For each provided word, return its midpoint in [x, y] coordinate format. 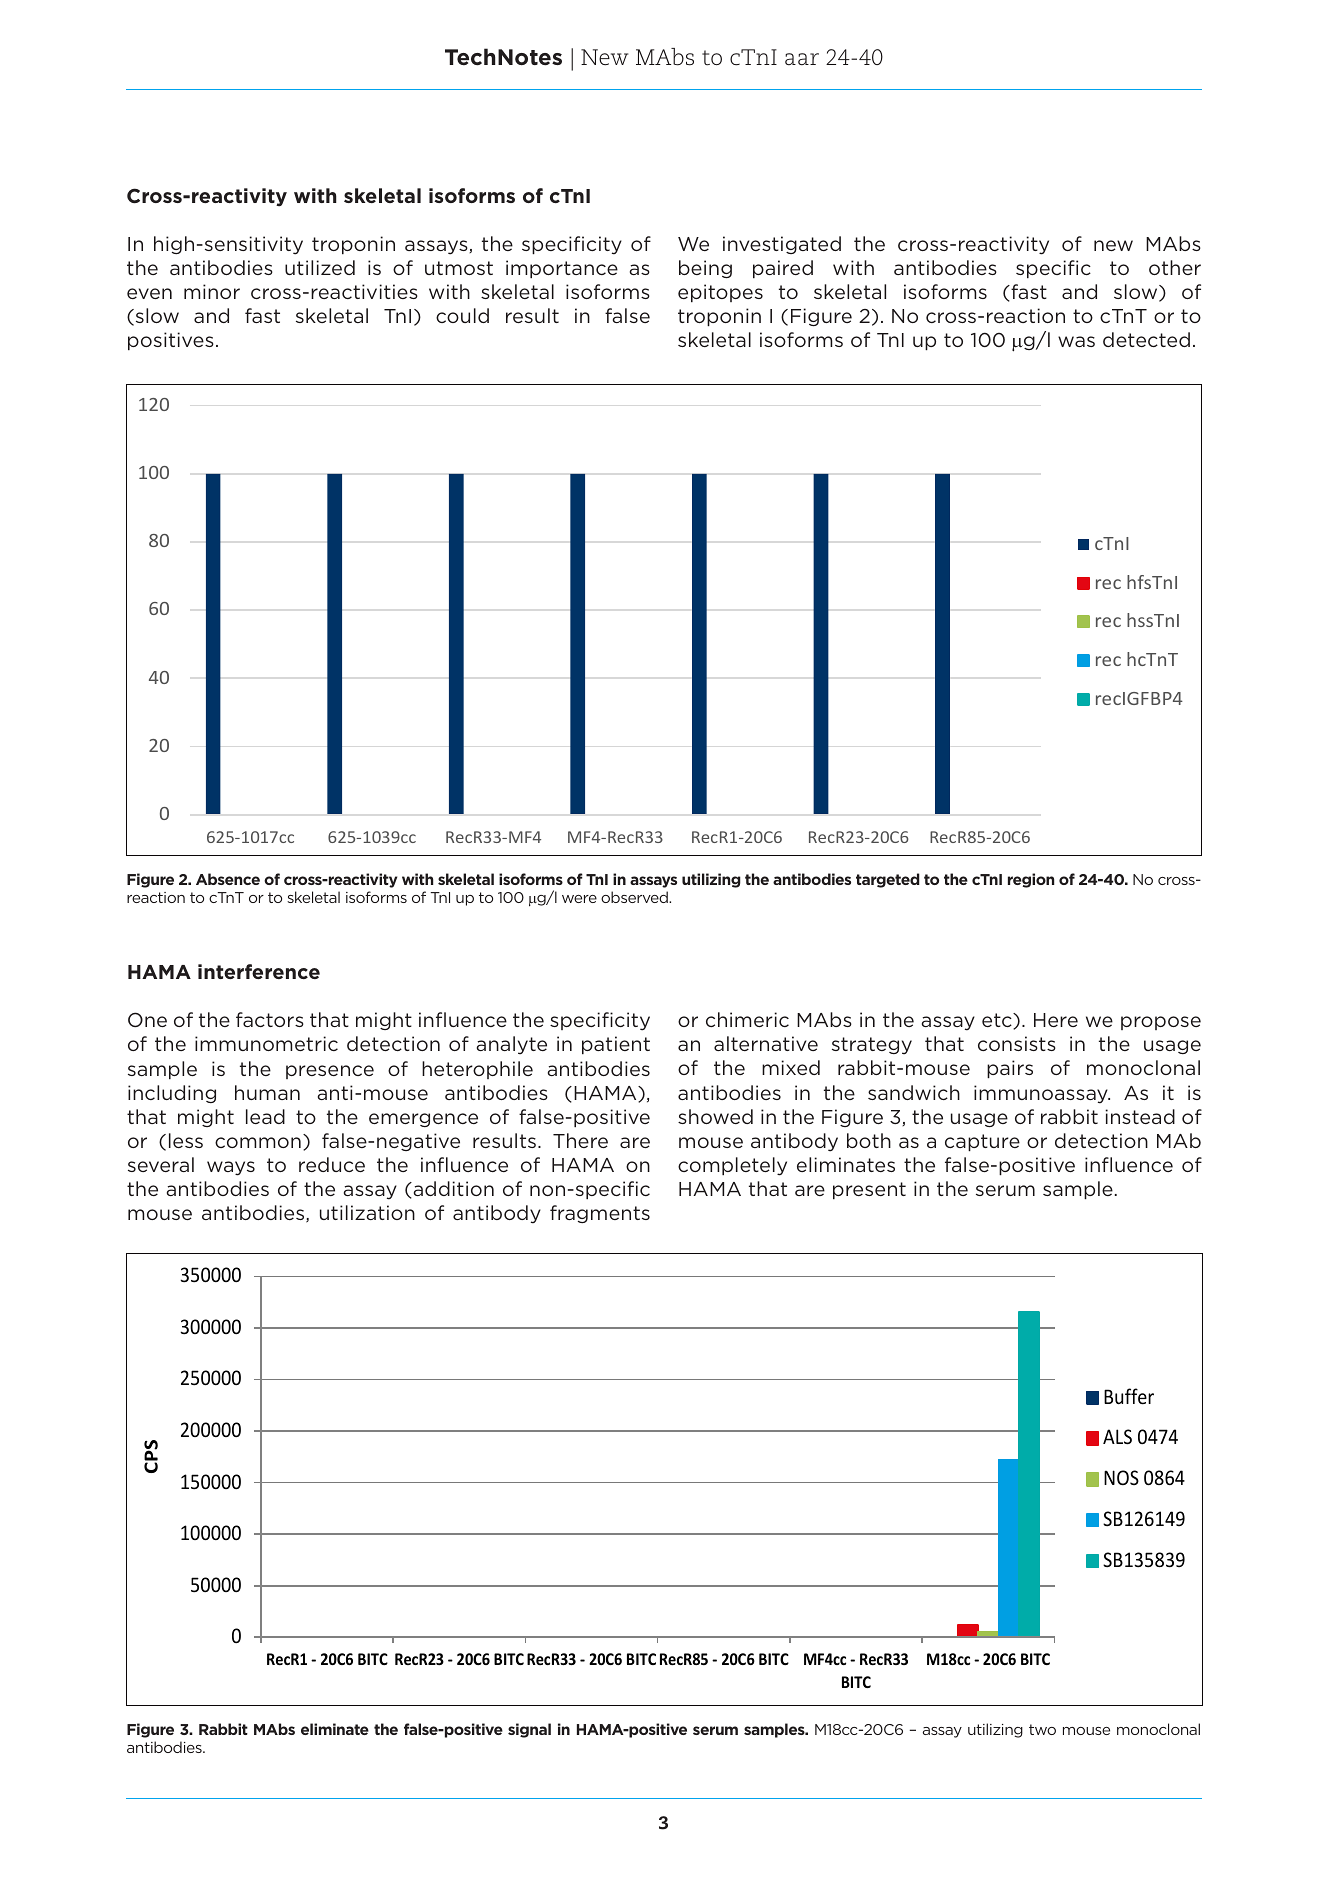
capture [982, 1142]
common [258, 1142]
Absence [228, 879]
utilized [320, 267]
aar [802, 59]
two [1042, 1729]
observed [635, 897]
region [1031, 880]
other [1175, 267]
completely [732, 1166]
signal [529, 1730]
